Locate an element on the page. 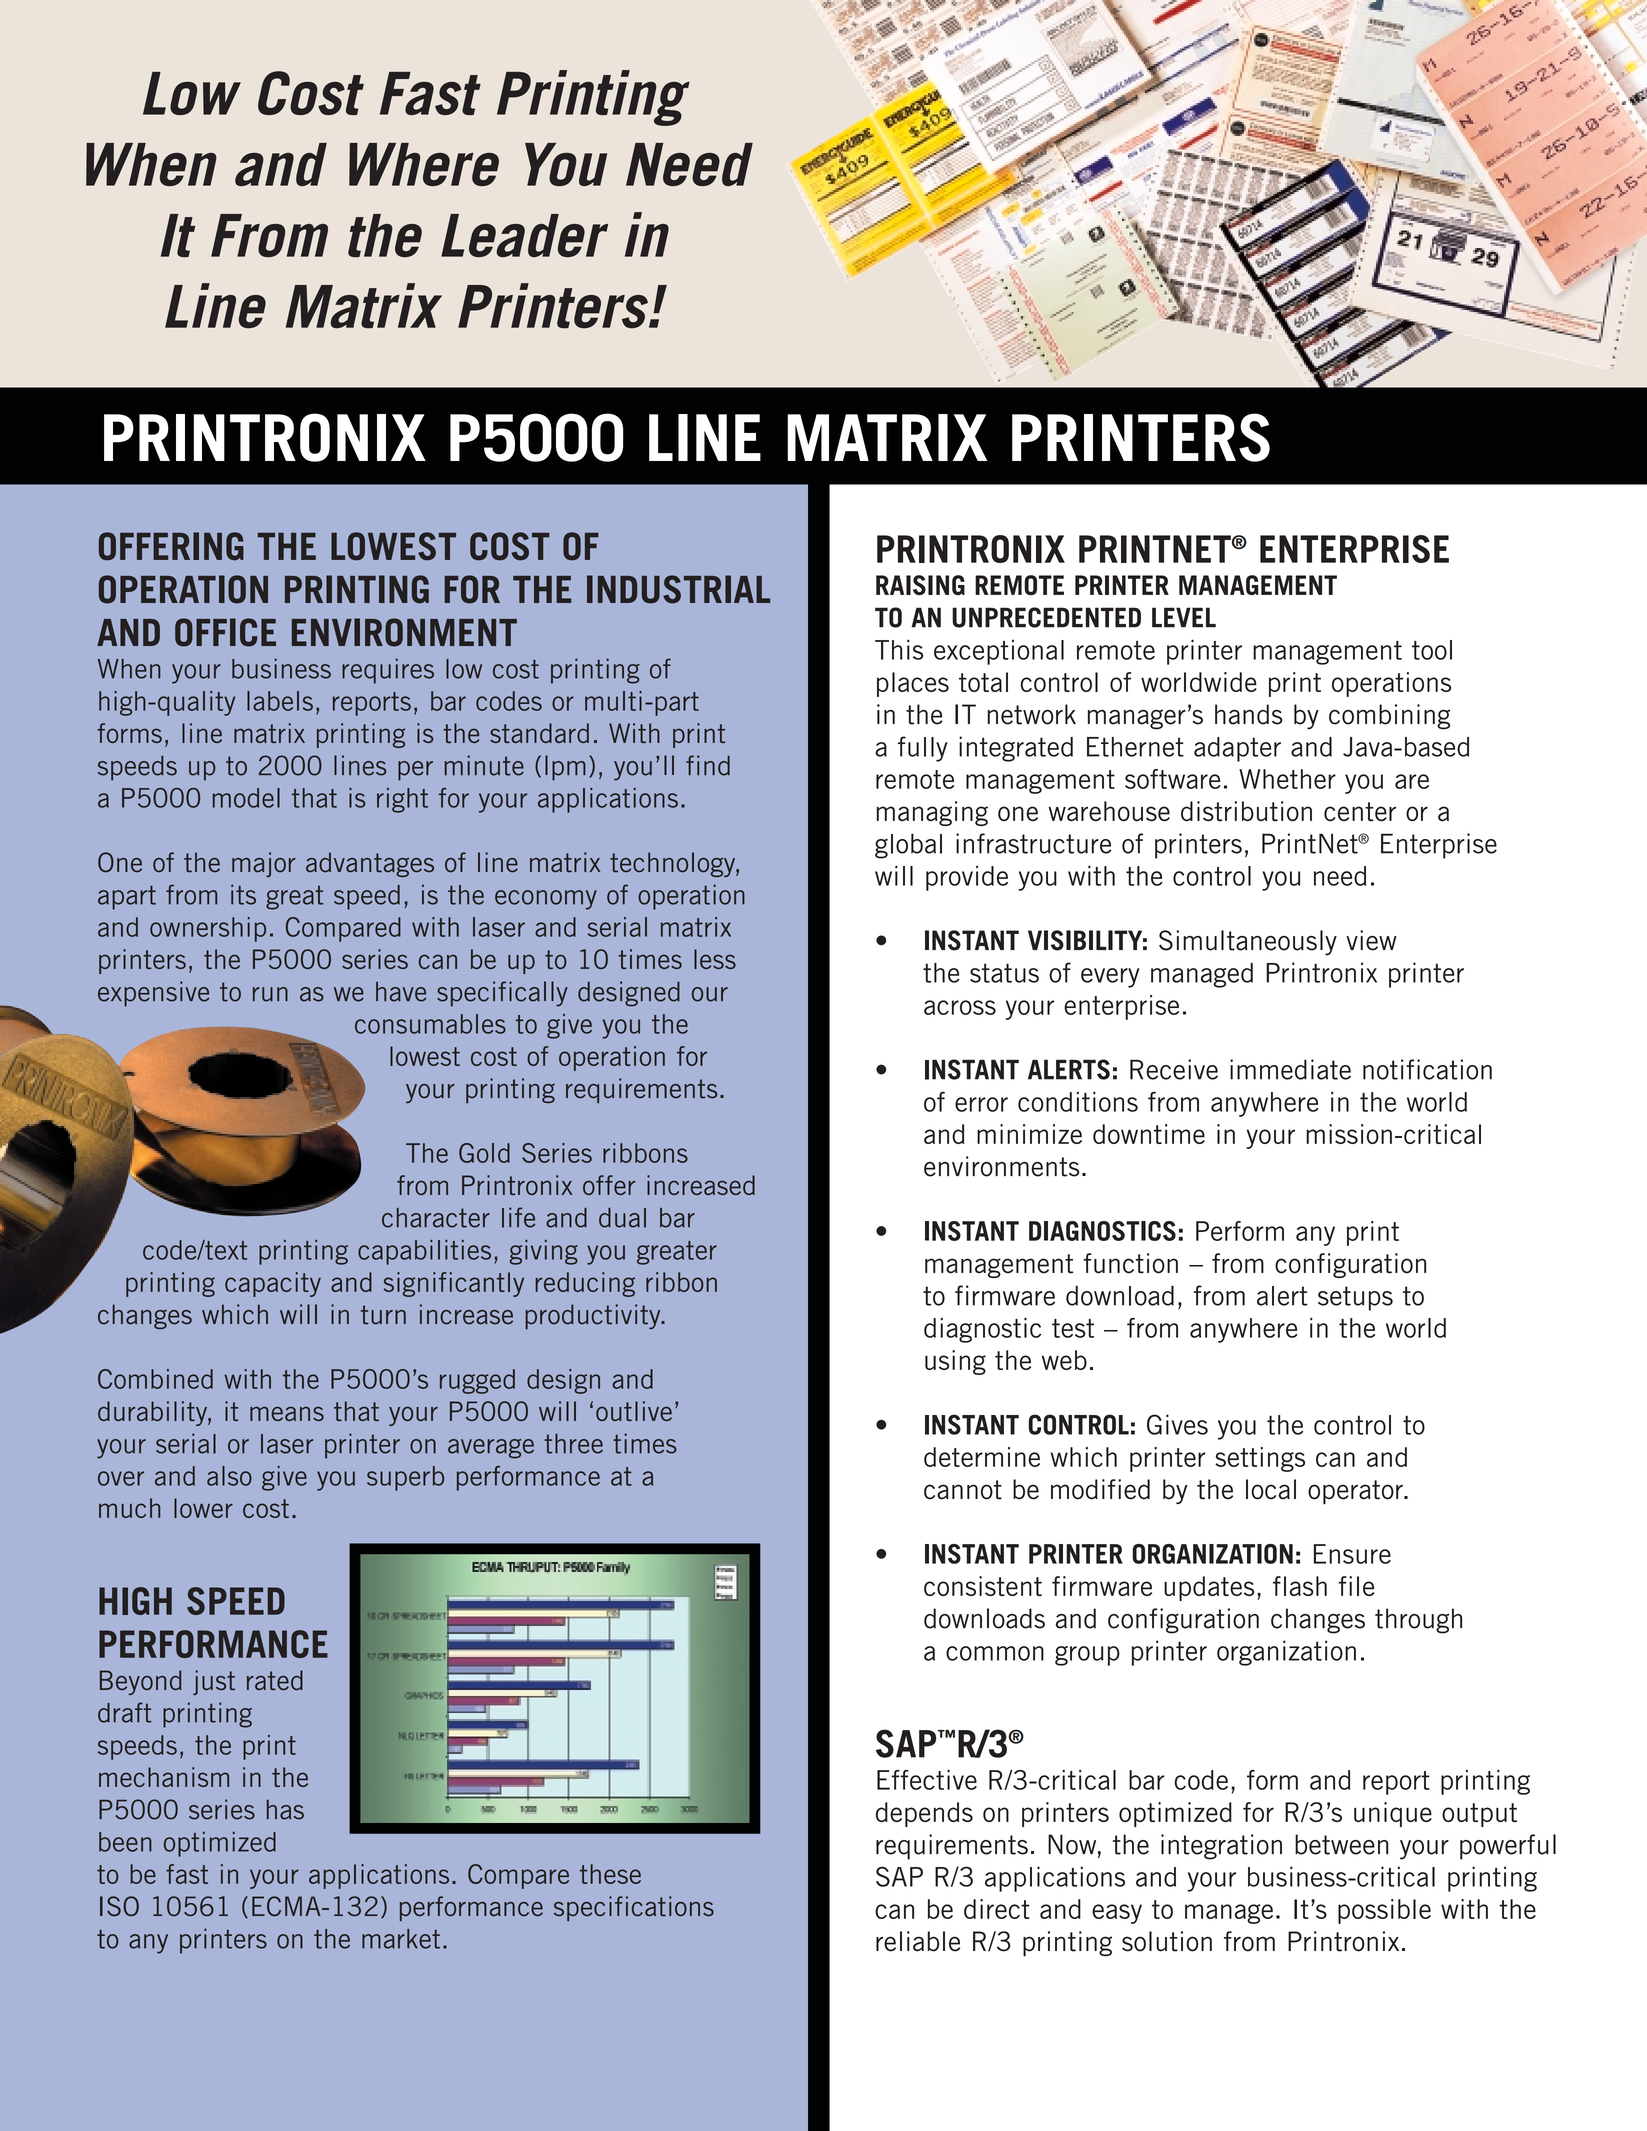 The image size is (1647, 2131). This is located at coordinates (899, 649).
